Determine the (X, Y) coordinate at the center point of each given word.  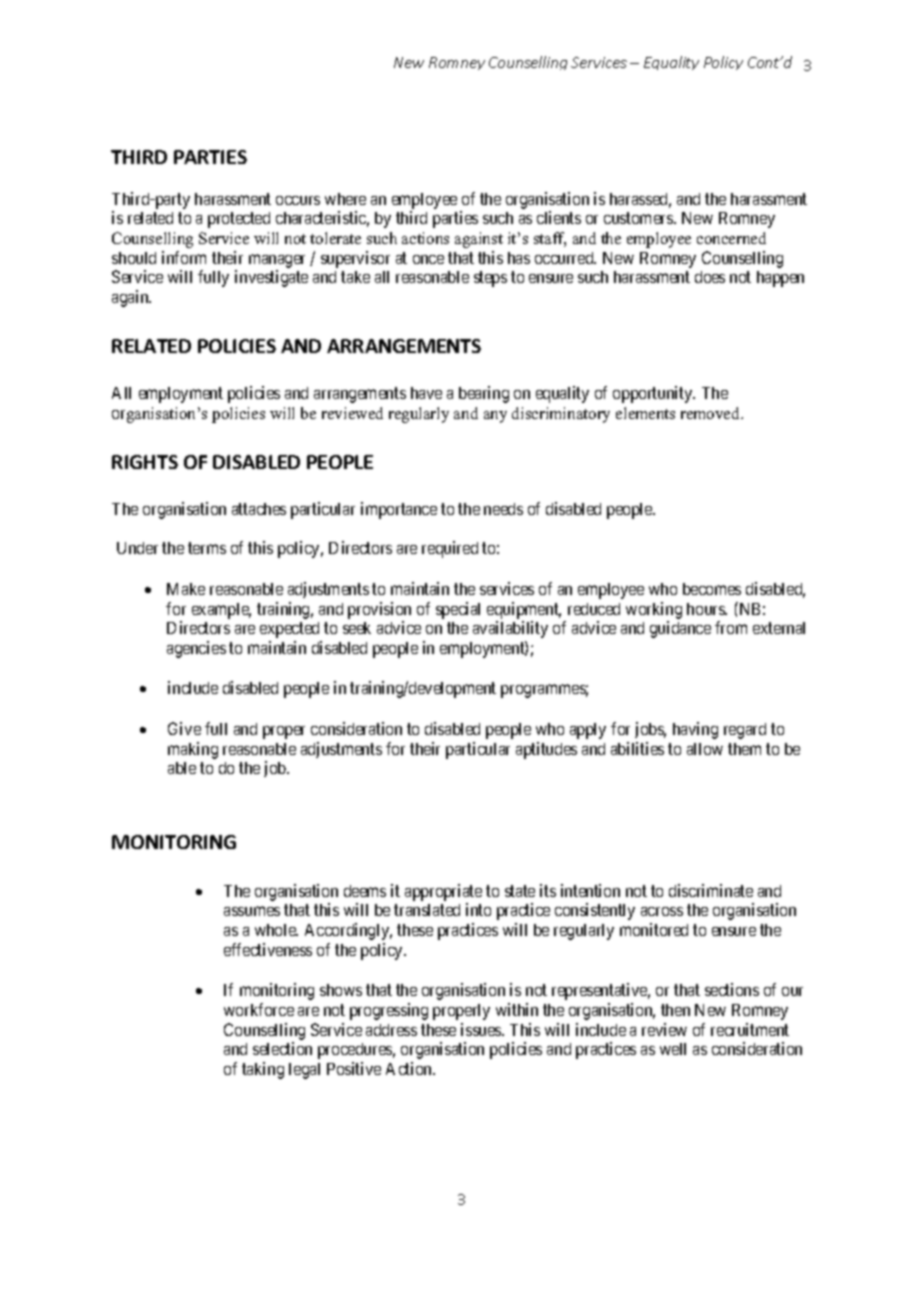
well (673, 1049)
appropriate (443, 892)
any (495, 417)
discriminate (711, 890)
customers (639, 218)
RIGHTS (145, 462)
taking (263, 1070)
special (458, 610)
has (519, 258)
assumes (252, 911)
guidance (680, 629)
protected (239, 220)
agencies (196, 649)
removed (712, 413)
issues (482, 1029)
